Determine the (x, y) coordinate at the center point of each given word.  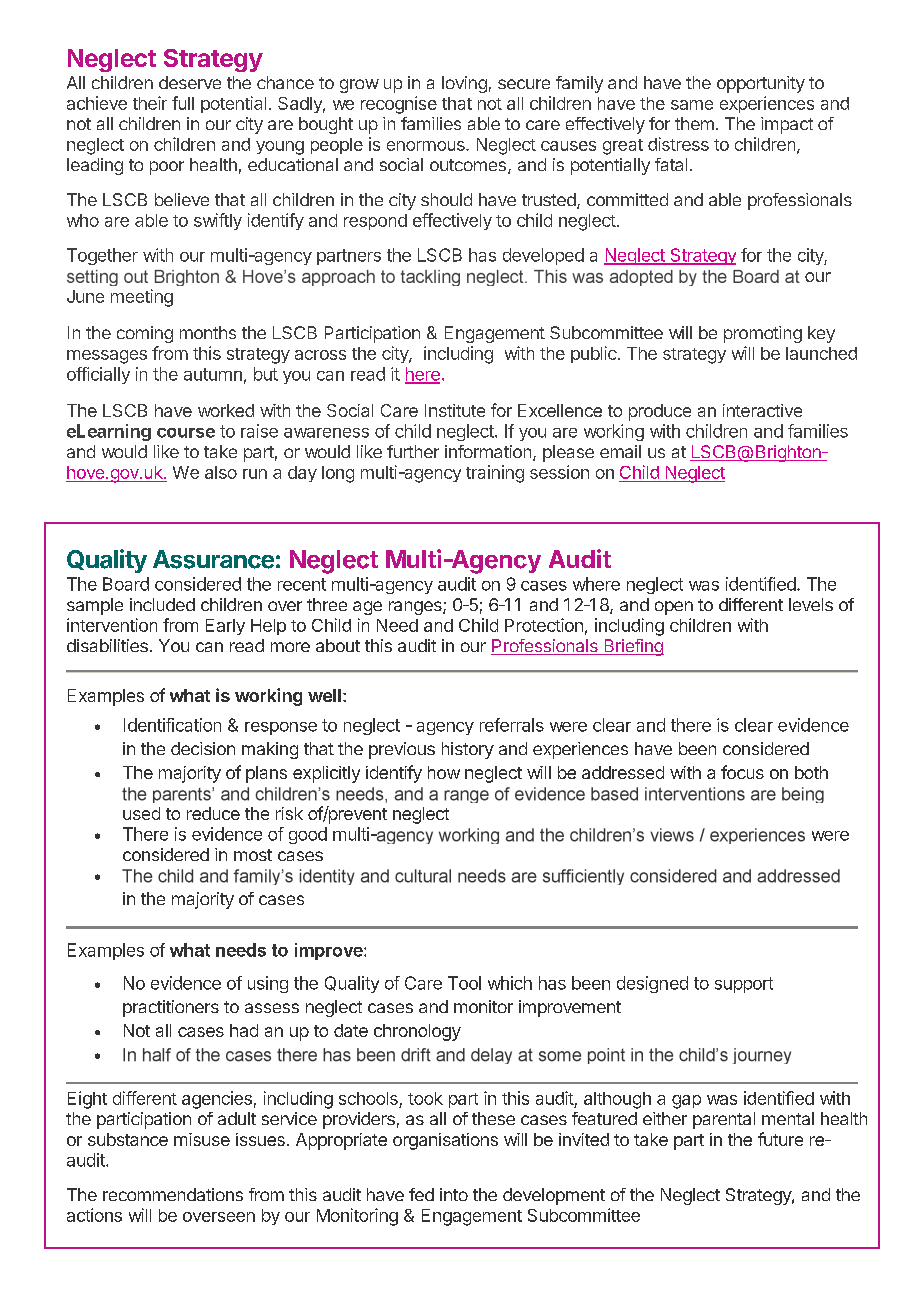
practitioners (171, 1008)
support (744, 985)
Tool (464, 983)
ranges (416, 608)
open (674, 608)
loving (464, 84)
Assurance (213, 559)
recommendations (173, 1194)
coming (145, 334)
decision (203, 748)
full (183, 103)
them (694, 123)
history (468, 750)
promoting (763, 334)
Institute (455, 410)
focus (742, 772)
